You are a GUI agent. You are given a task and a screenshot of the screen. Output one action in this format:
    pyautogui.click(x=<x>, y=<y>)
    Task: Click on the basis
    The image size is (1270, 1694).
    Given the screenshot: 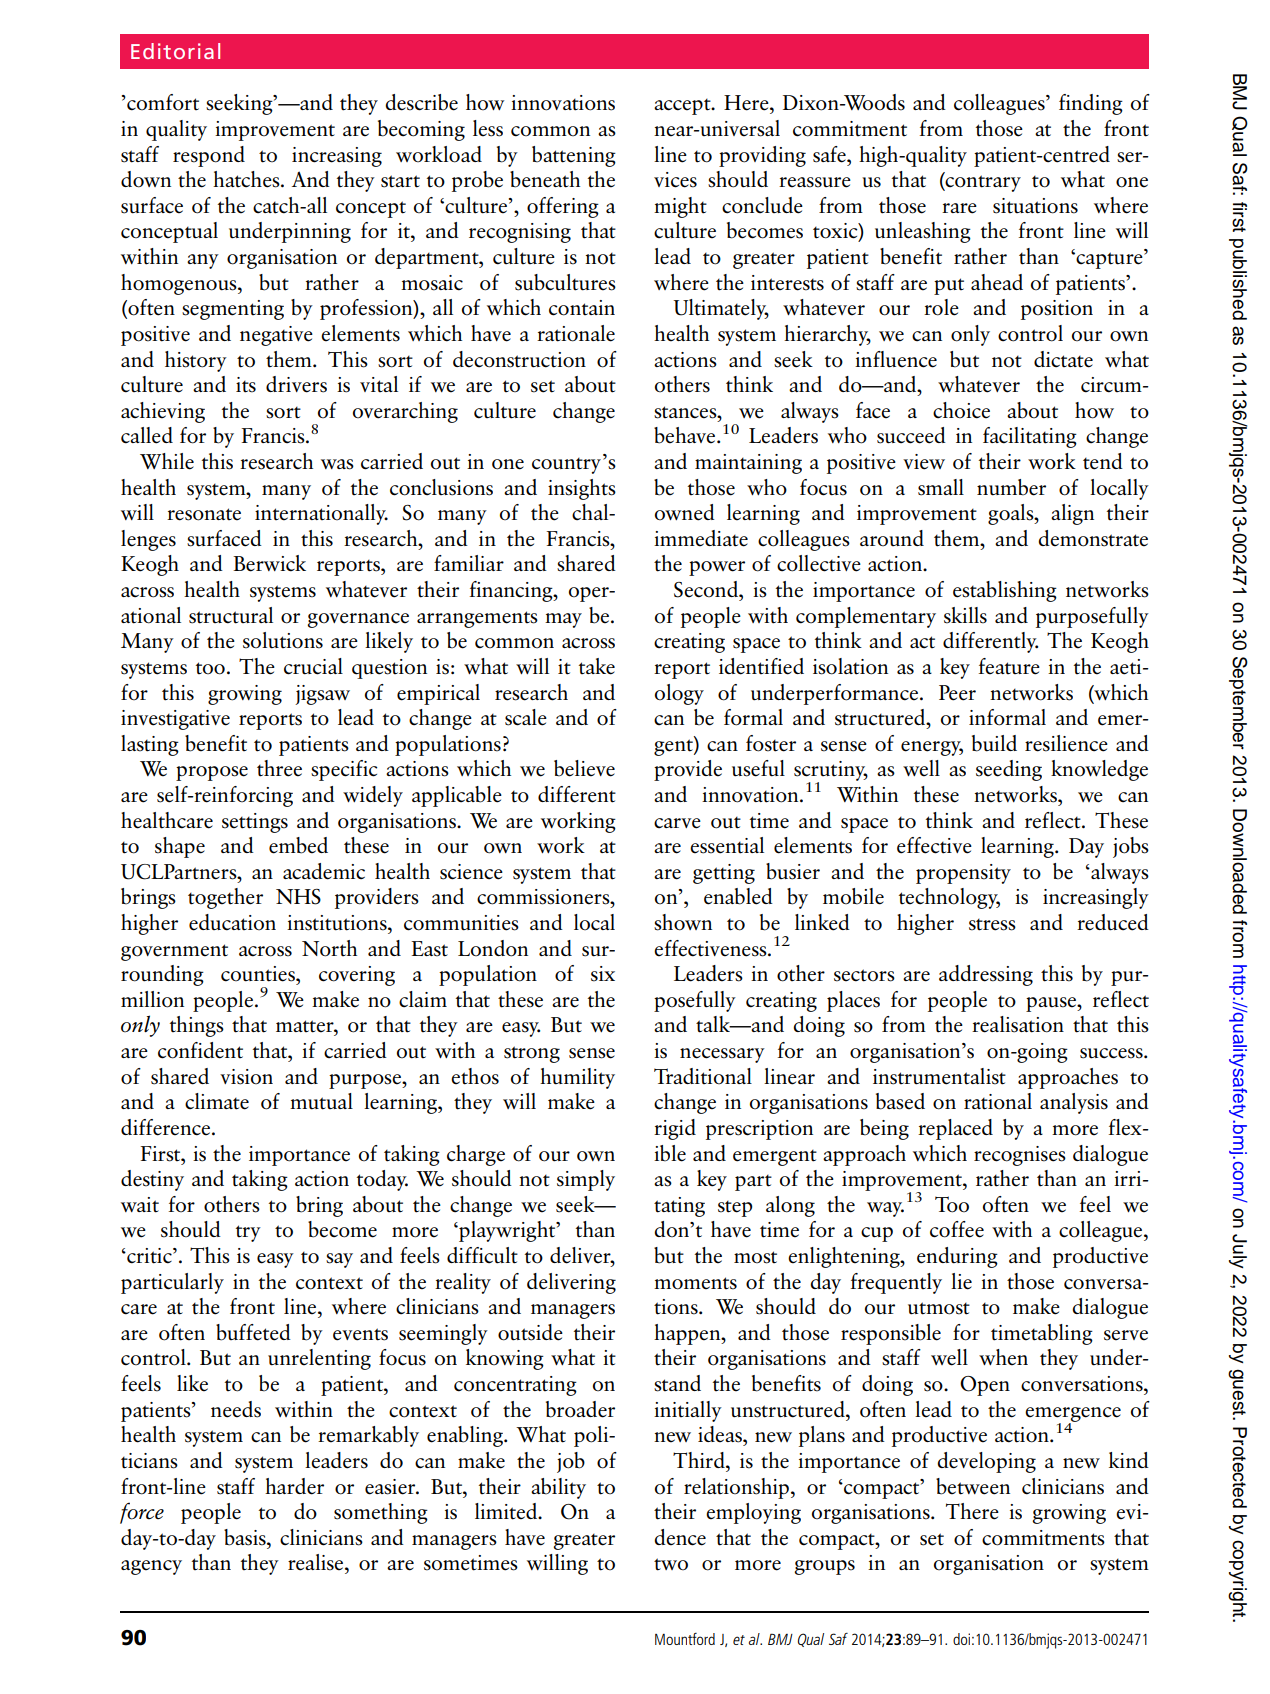 What is the action you would take?
    pyautogui.click(x=246, y=1537)
